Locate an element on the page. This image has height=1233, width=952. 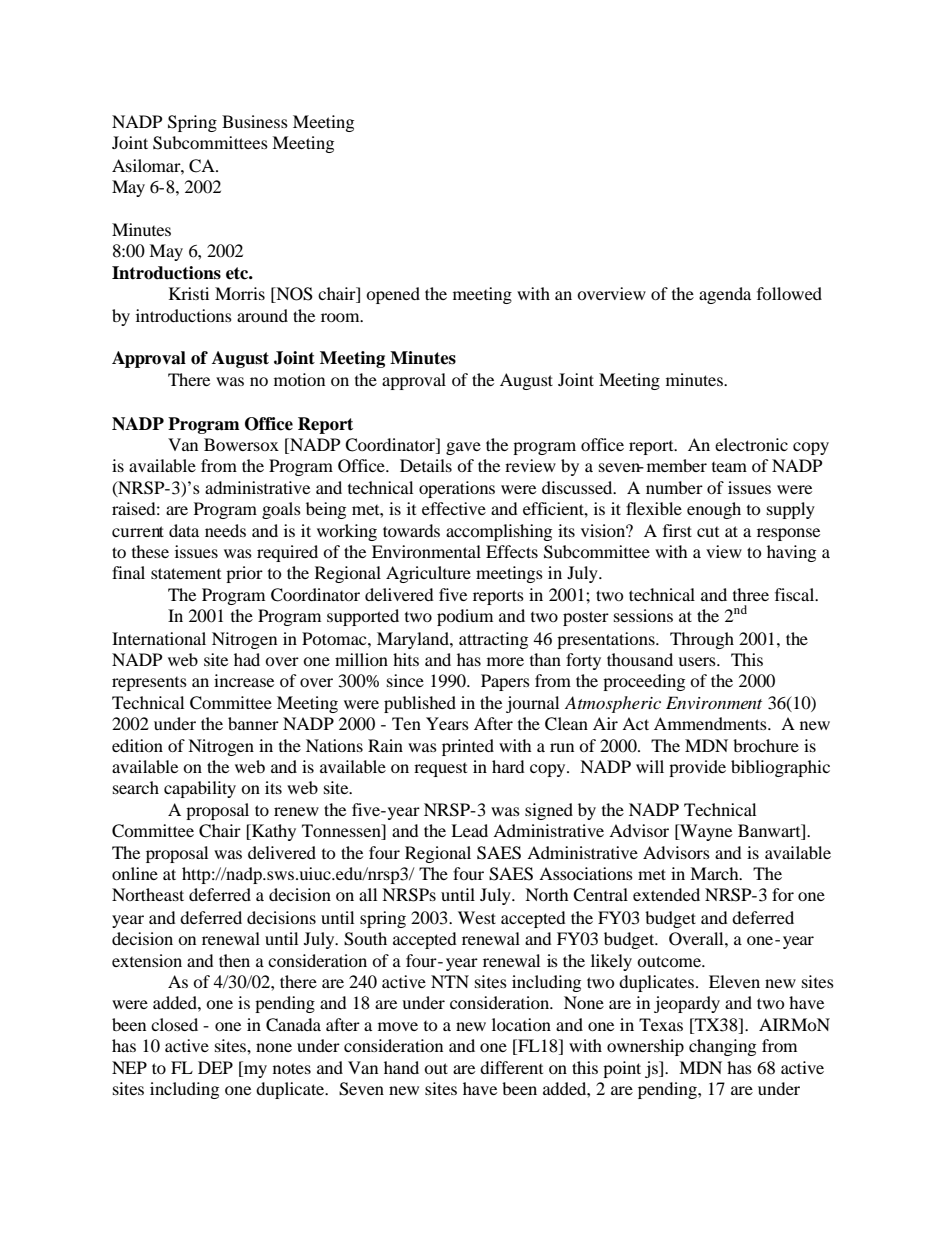
DEP is located at coordinates (215, 1067).
